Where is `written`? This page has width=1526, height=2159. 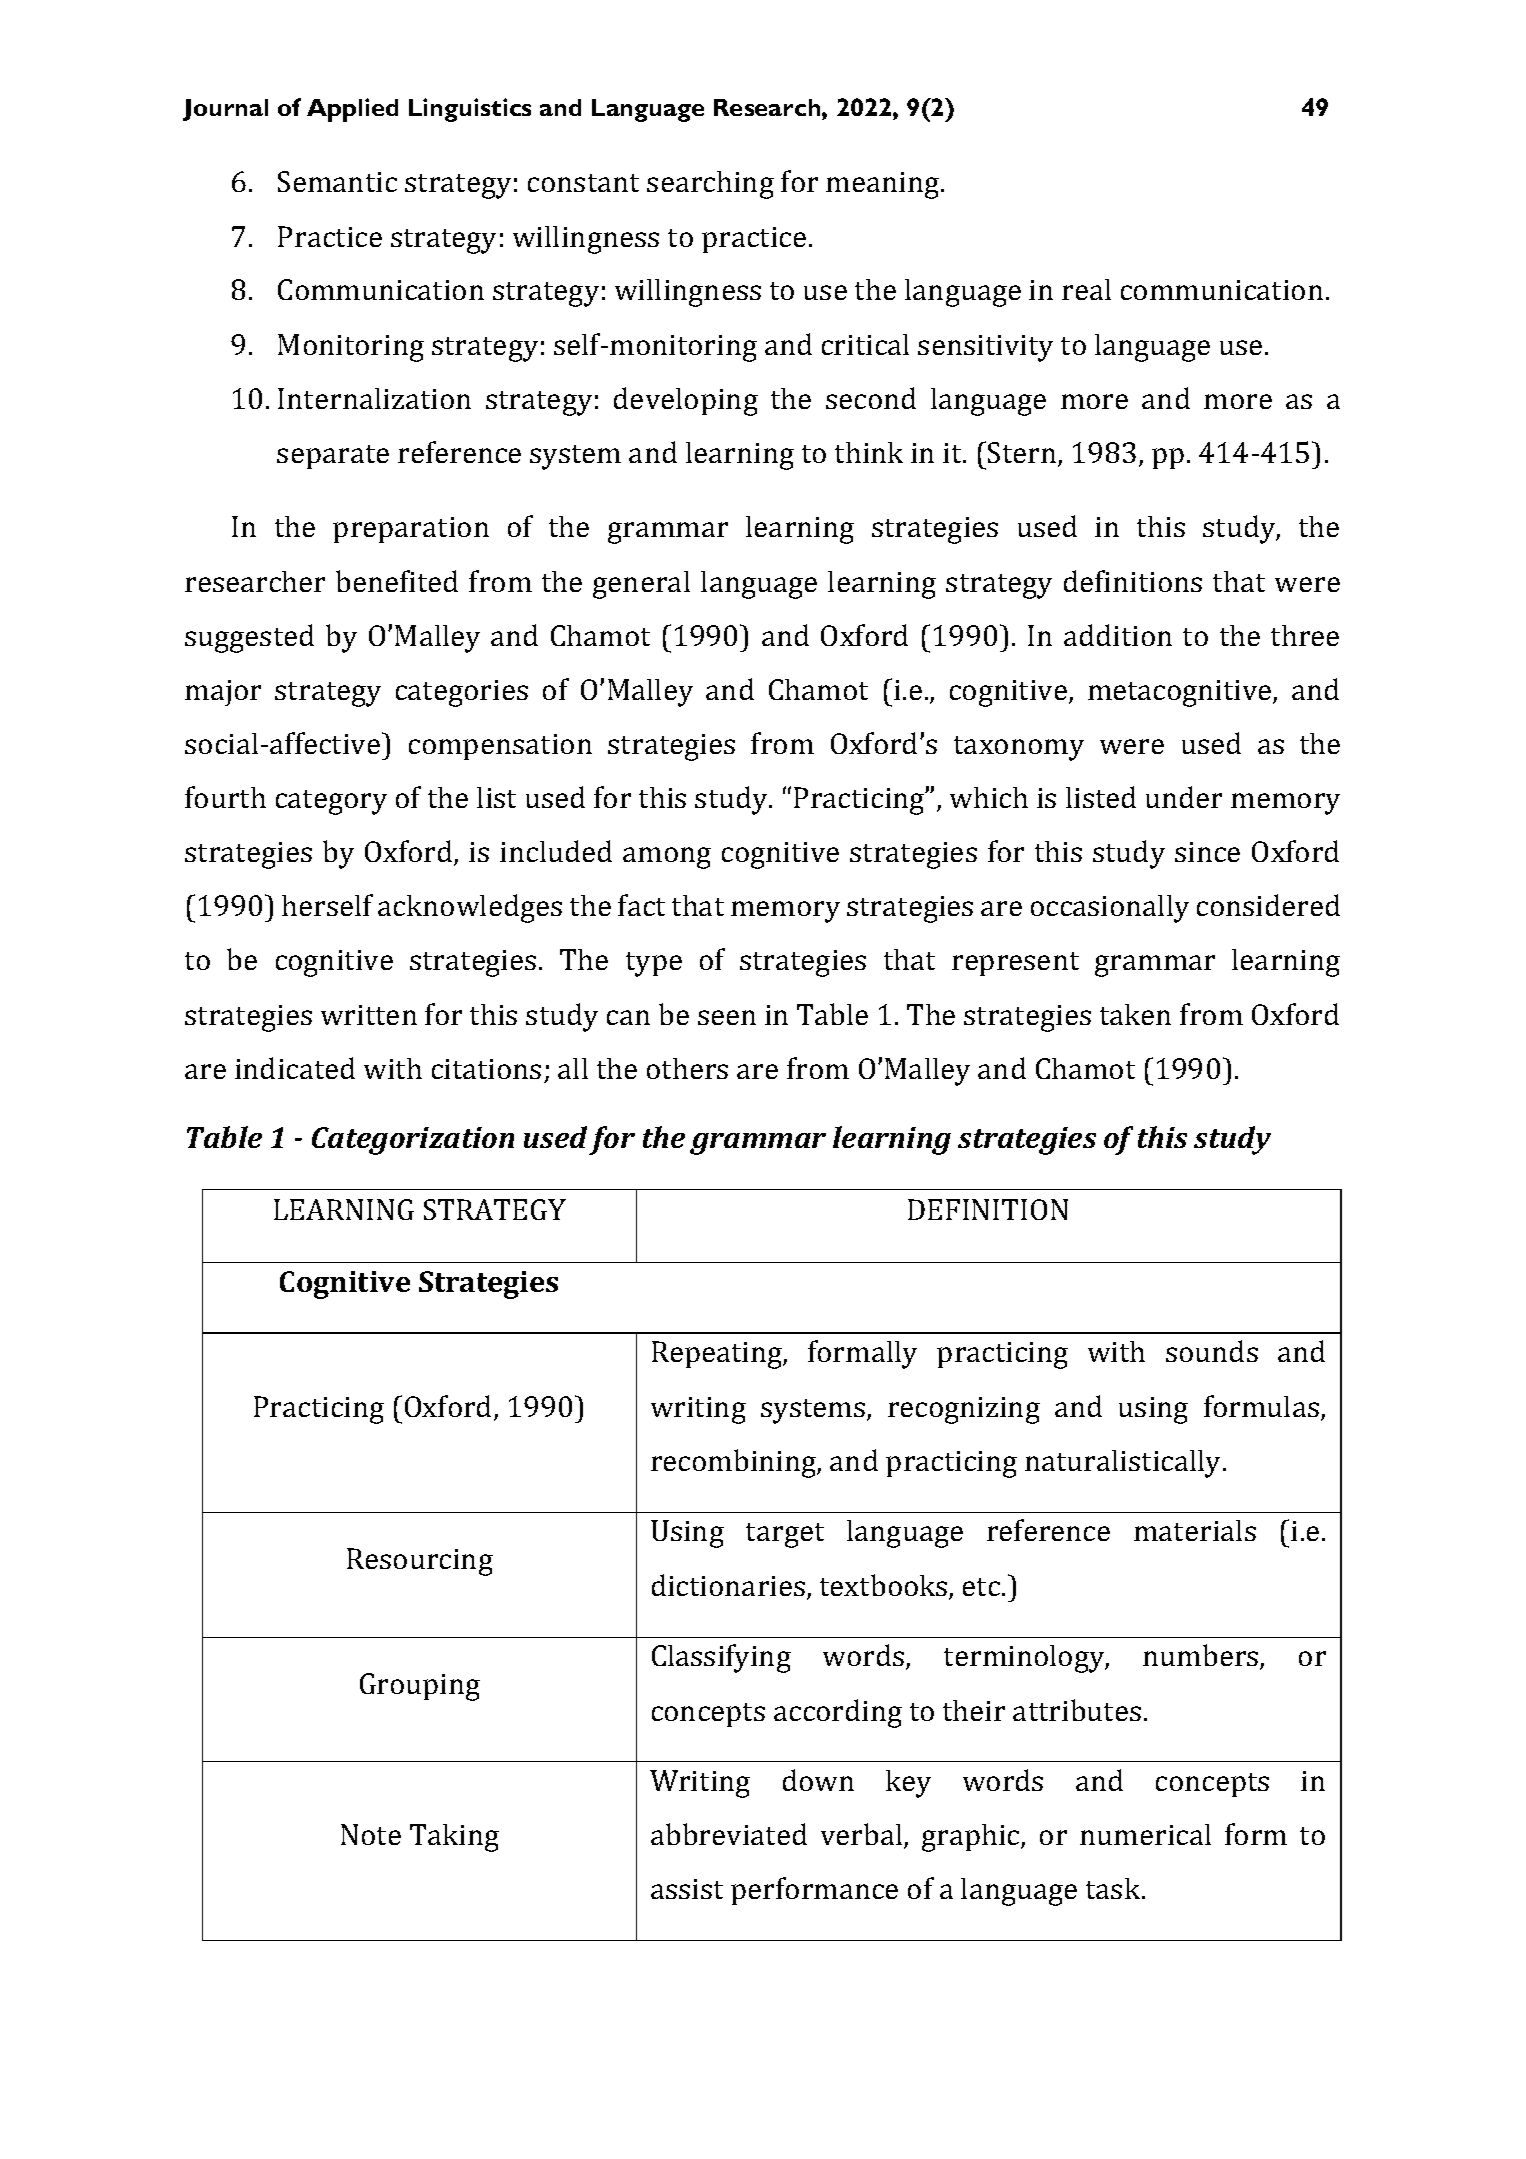 written is located at coordinates (369, 1015).
